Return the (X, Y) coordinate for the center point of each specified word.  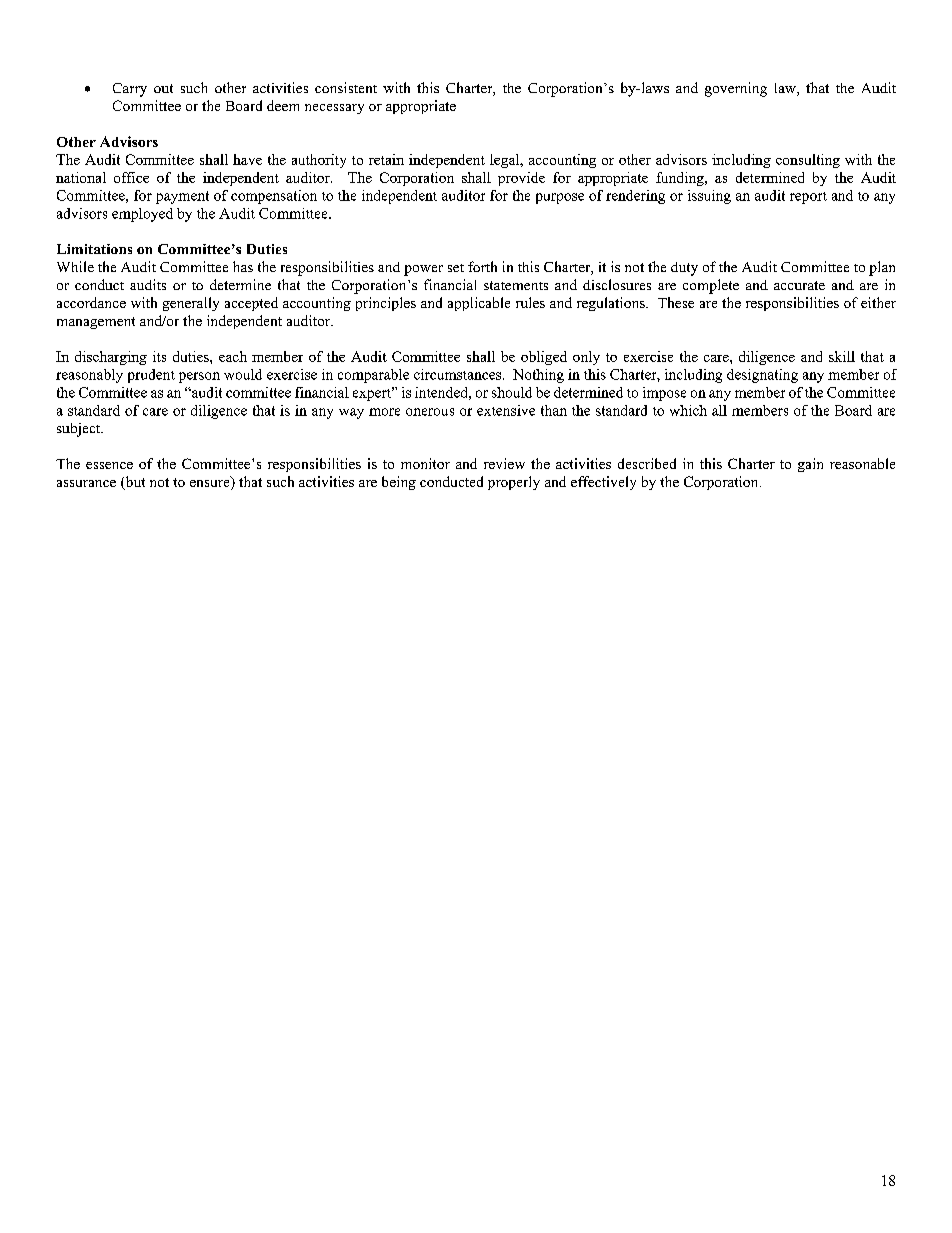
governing (736, 89)
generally (191, 304)
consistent (346, 87)
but (134, 483)
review (504, 463)
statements (516, 285)
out (163, 88)
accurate (799, 285)
